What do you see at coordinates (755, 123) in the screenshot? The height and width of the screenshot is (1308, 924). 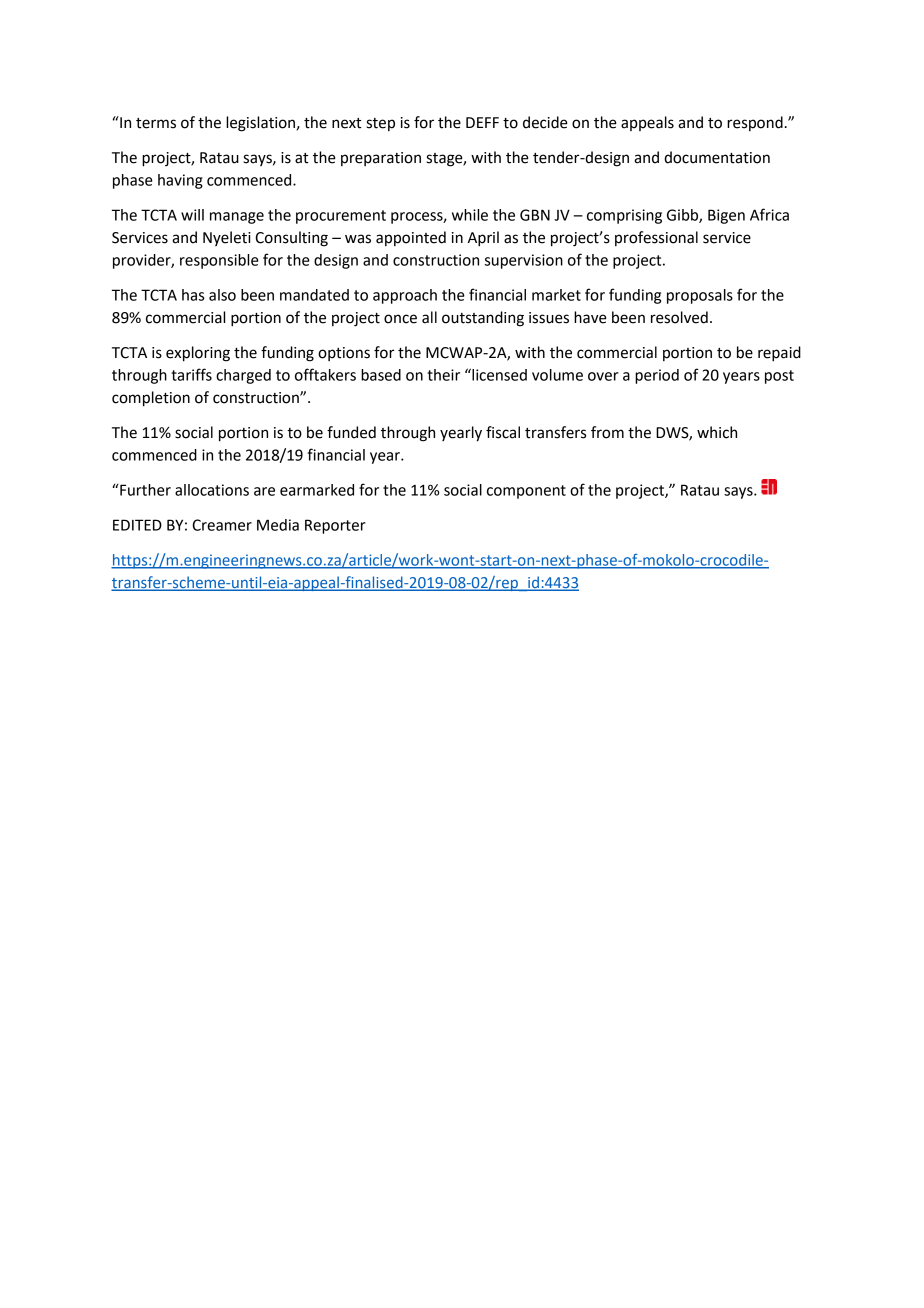 I see `respond` at bounding box center [755, 123].
